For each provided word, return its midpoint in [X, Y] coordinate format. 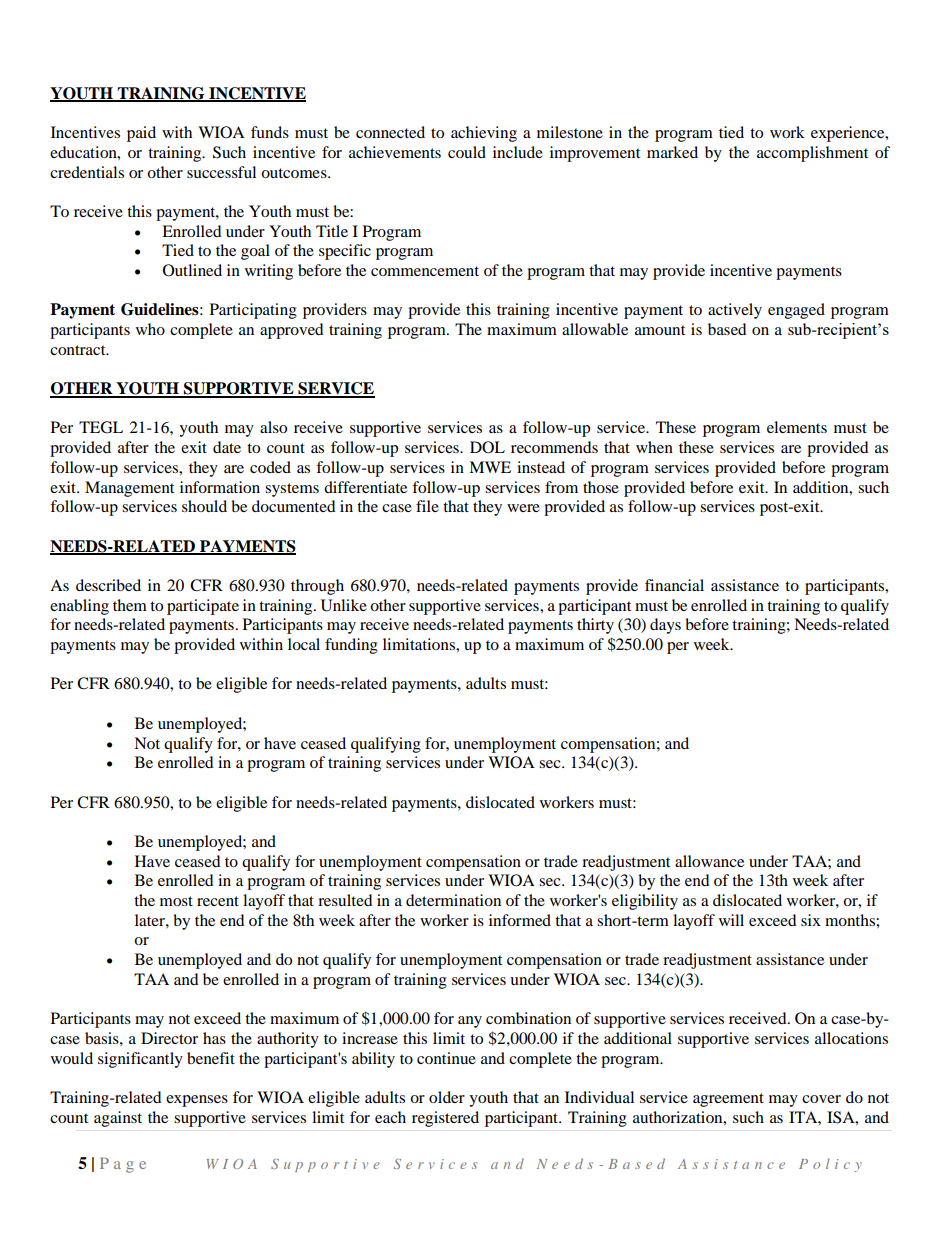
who [150, 329]
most [176, 901]
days [665, 626]
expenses [197, 1101]
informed [520, 920]
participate [203, 607]
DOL [487, 447]
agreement [728, 1100]
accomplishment [812, 154]
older [447, 1097]
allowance [709, 861]
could [467, 152]
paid [141, 134]
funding [351, 646]
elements [797, 427]
